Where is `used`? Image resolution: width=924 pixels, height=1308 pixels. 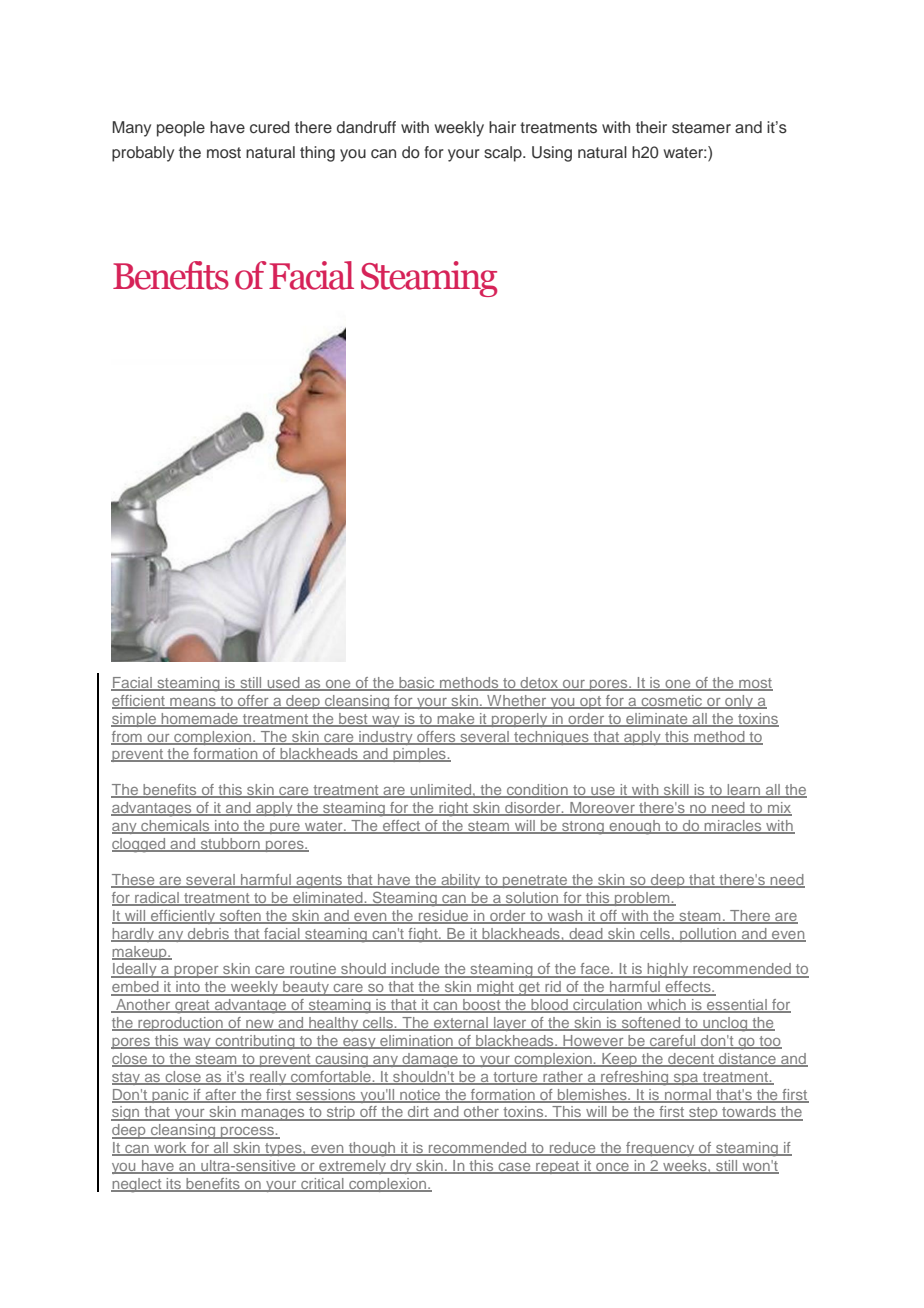 used is located at coordinates (283, 684).
